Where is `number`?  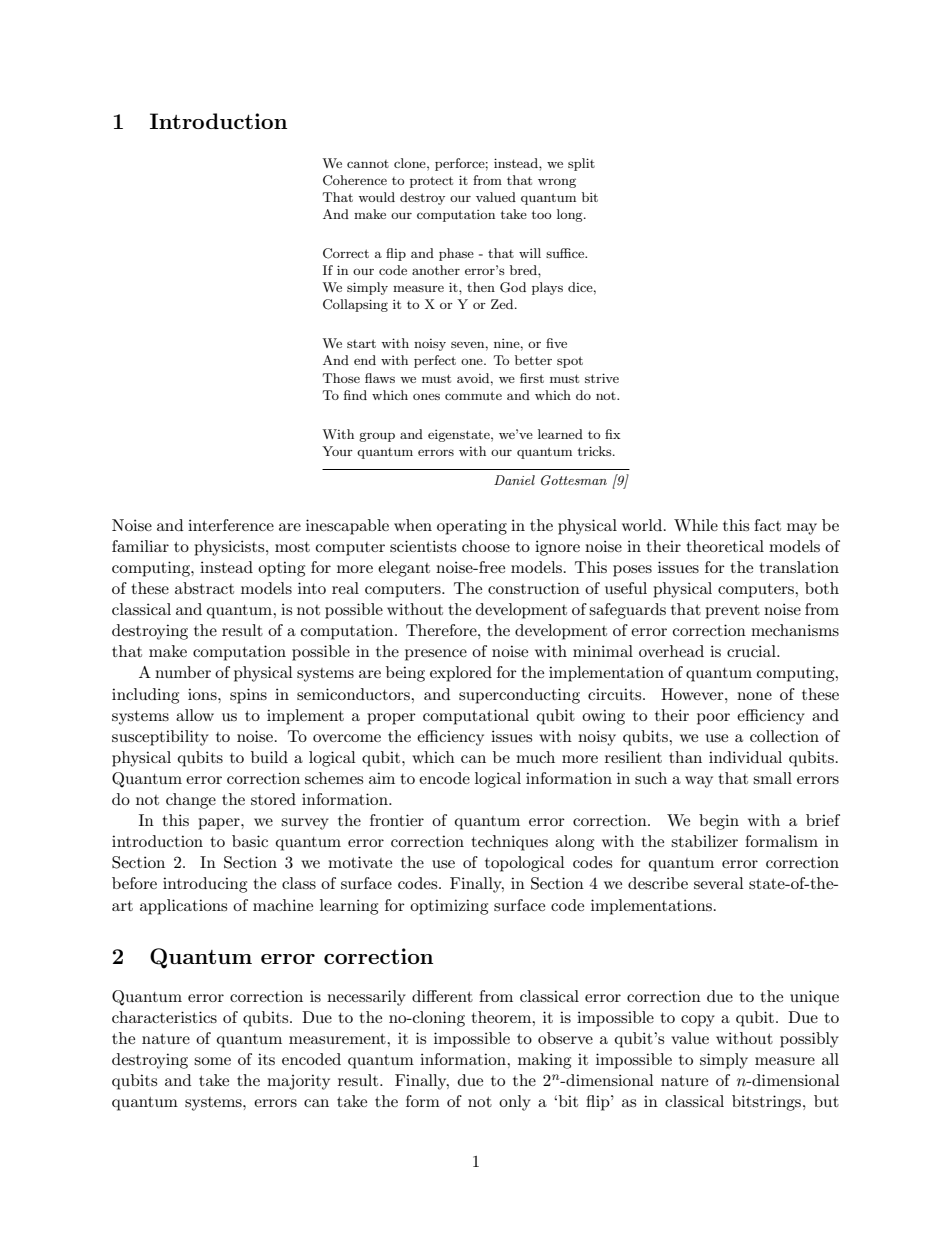
number is located at coordinates (183, 672).
